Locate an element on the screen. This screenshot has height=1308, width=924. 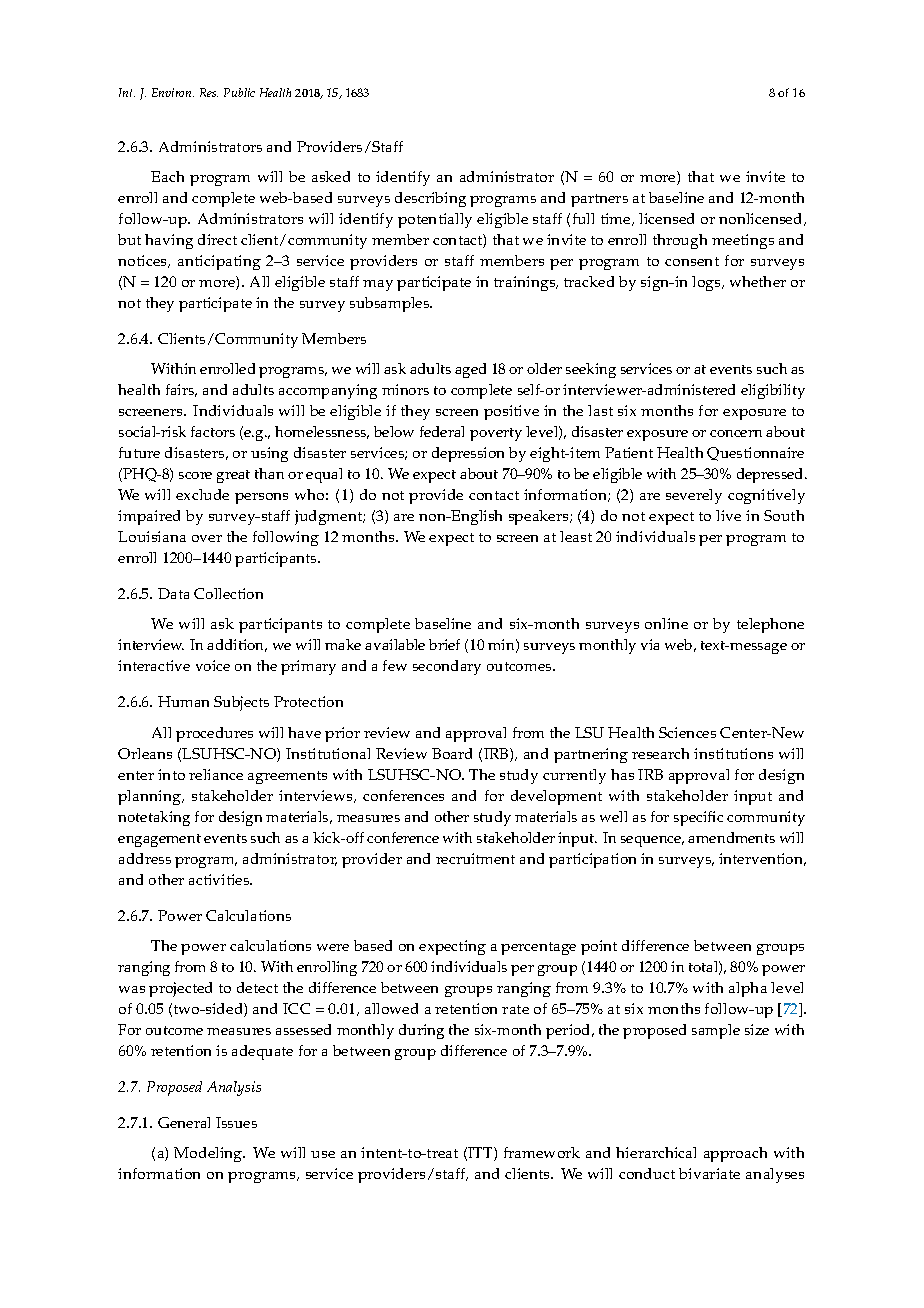
brief is located at coordinates (444, 644).
